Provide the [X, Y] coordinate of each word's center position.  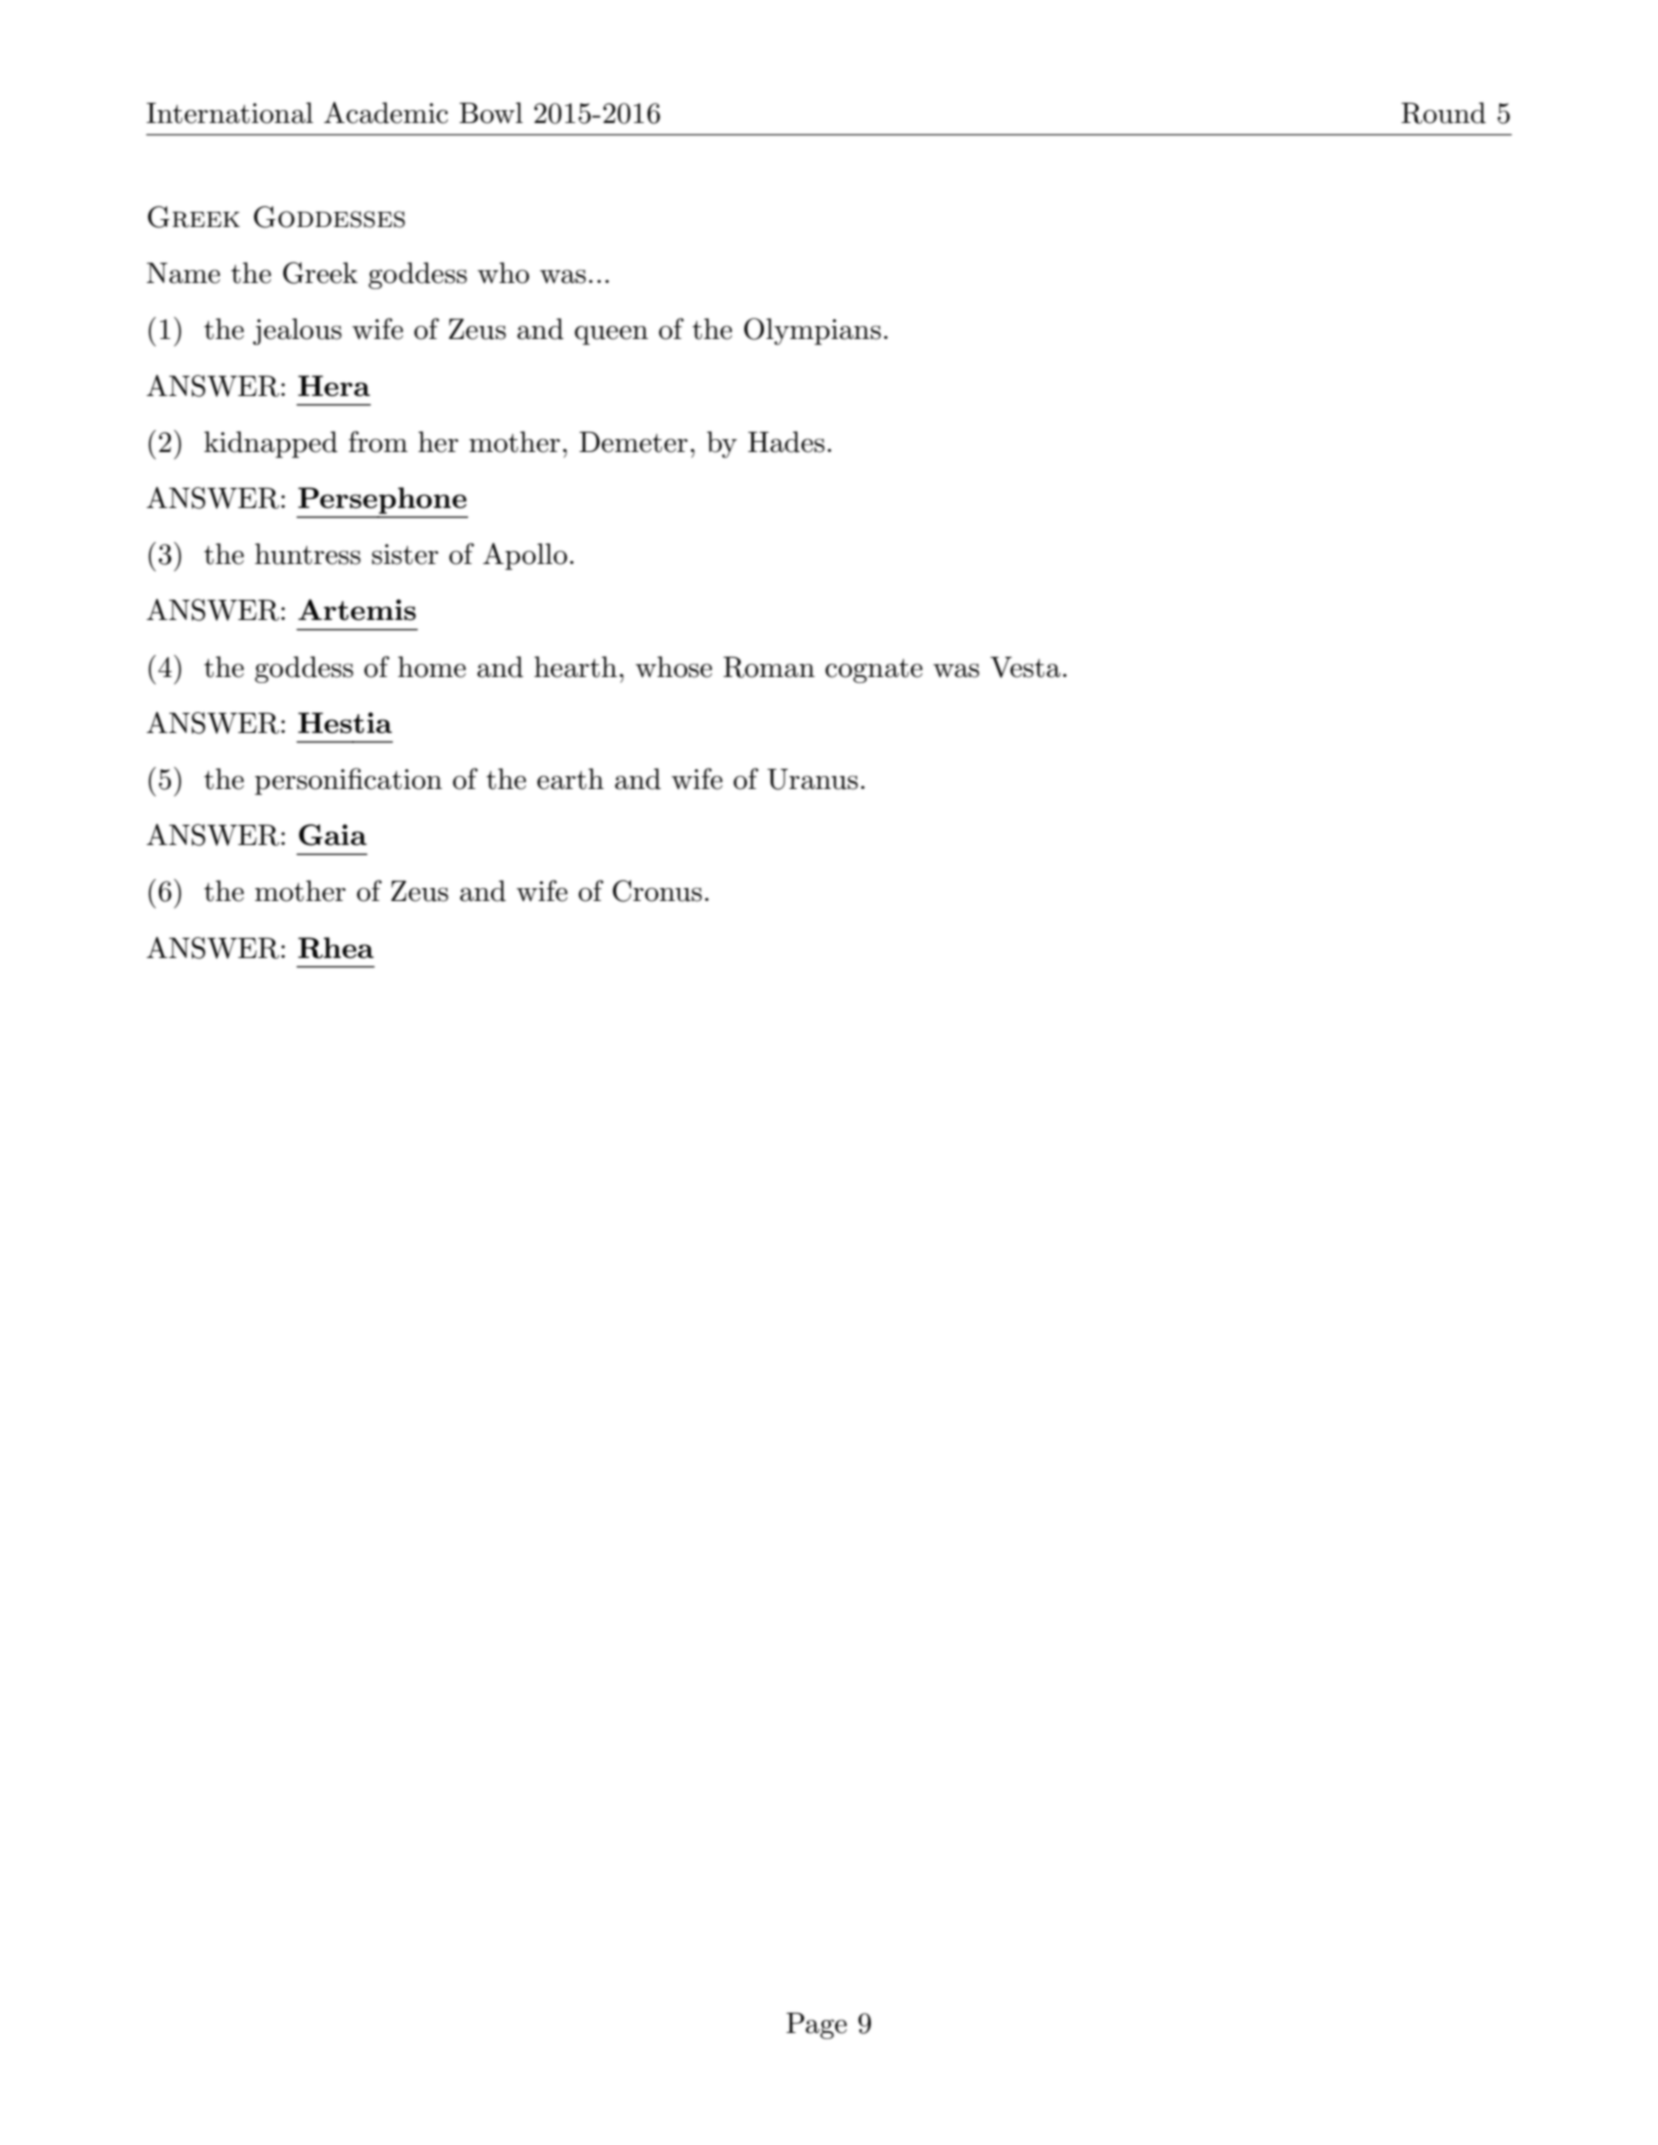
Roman [769, 667]
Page [816, 2025]
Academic [386, 113]
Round [1443, 113]
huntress [308, 554]
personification [348, 781]
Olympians [812, 331]
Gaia [333, 835]
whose [674, 667]
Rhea [336, 948]
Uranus [812, 779]
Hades [786, 442]
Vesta [1025, 667]
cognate [874, 671]
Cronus [657, 891]
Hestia [345, 723]
